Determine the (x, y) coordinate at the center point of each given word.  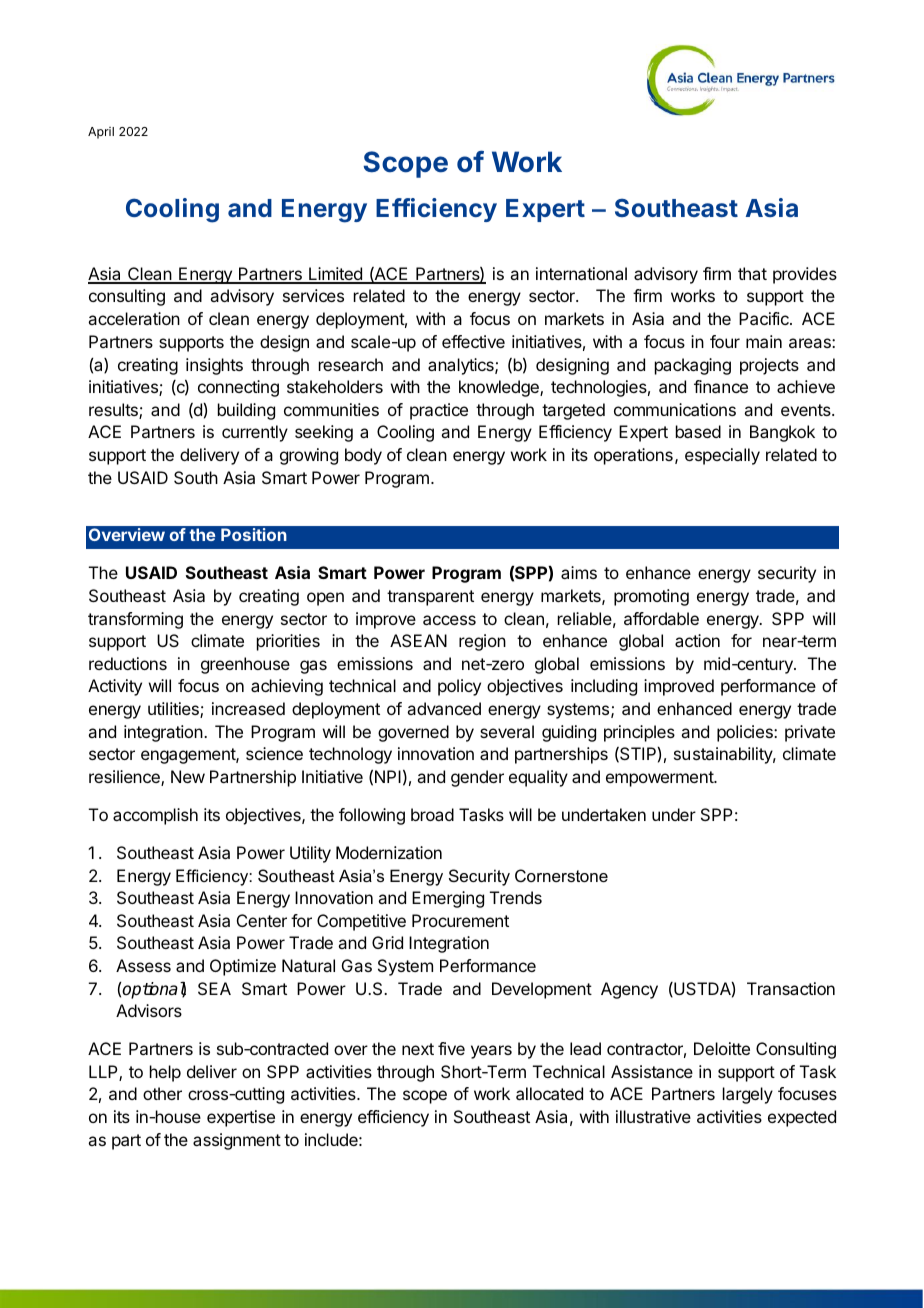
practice (439, 411)
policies (746, 733)
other (162, 1093)
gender (477, 778)
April (101, 133)
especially (722, 456)
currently (255, 433)
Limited (335, 275)
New (188, 776)
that (752, 273)
